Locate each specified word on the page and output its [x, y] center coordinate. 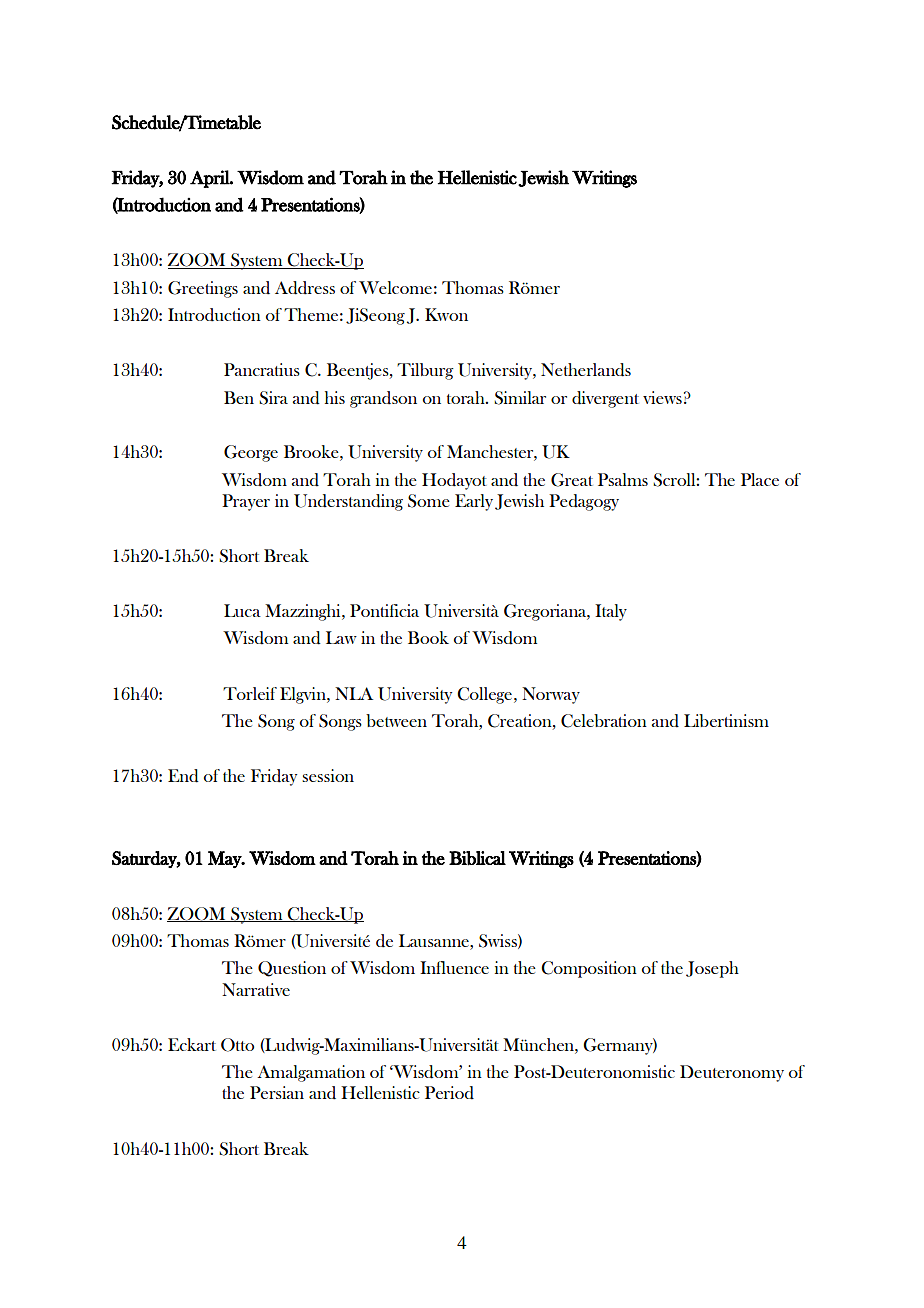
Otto [237, 1045]
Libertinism [726, 720]
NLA [354, 693]
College [484, 695]
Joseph [712, 969]
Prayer [246, 502]
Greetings [203, 289]
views [662, 397]
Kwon [446, 314]
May [226, 859]
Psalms [623, 479]
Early [474, 502]
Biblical [477, 858]
